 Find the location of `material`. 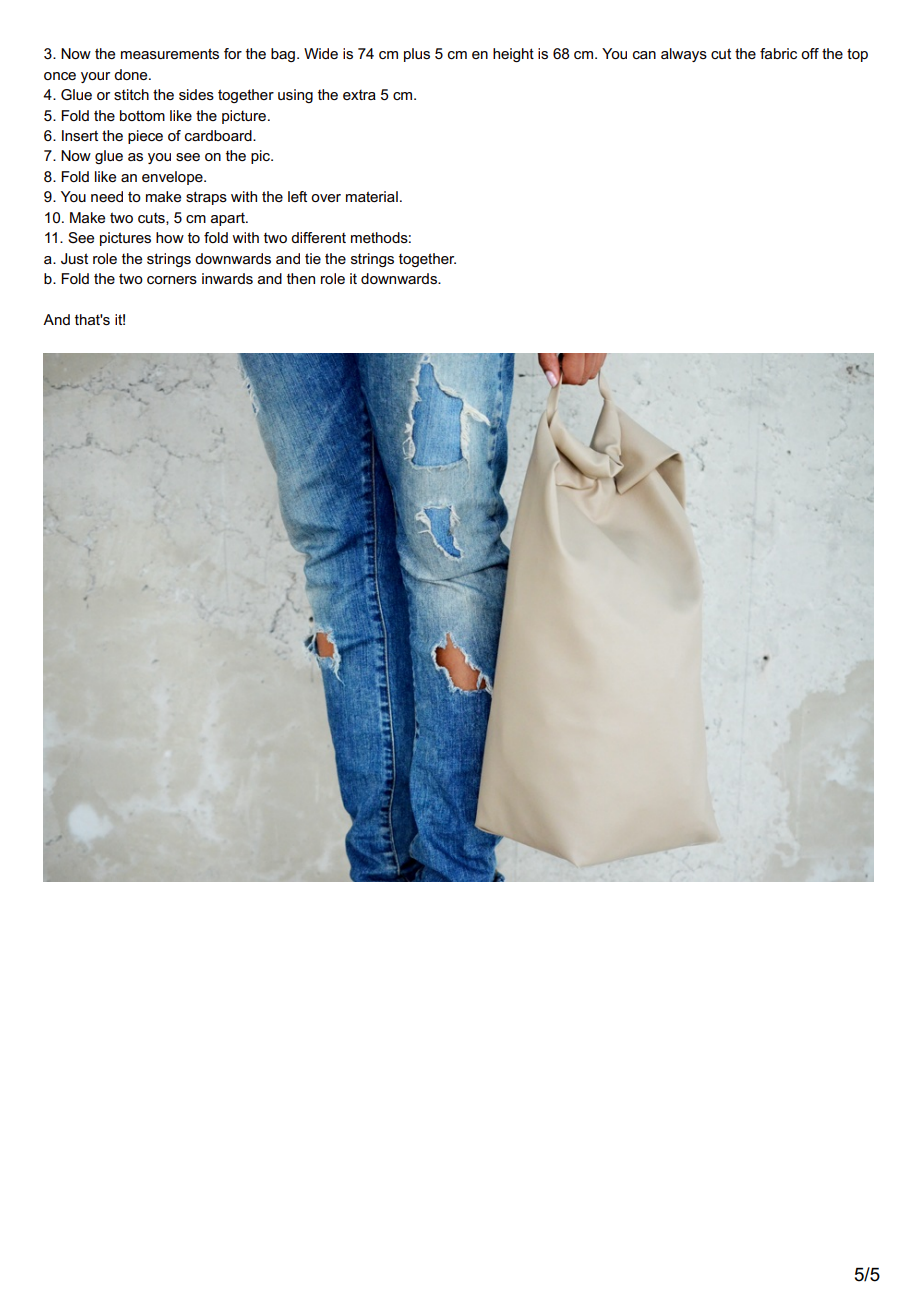

material is located at coordinates (372, 196).
